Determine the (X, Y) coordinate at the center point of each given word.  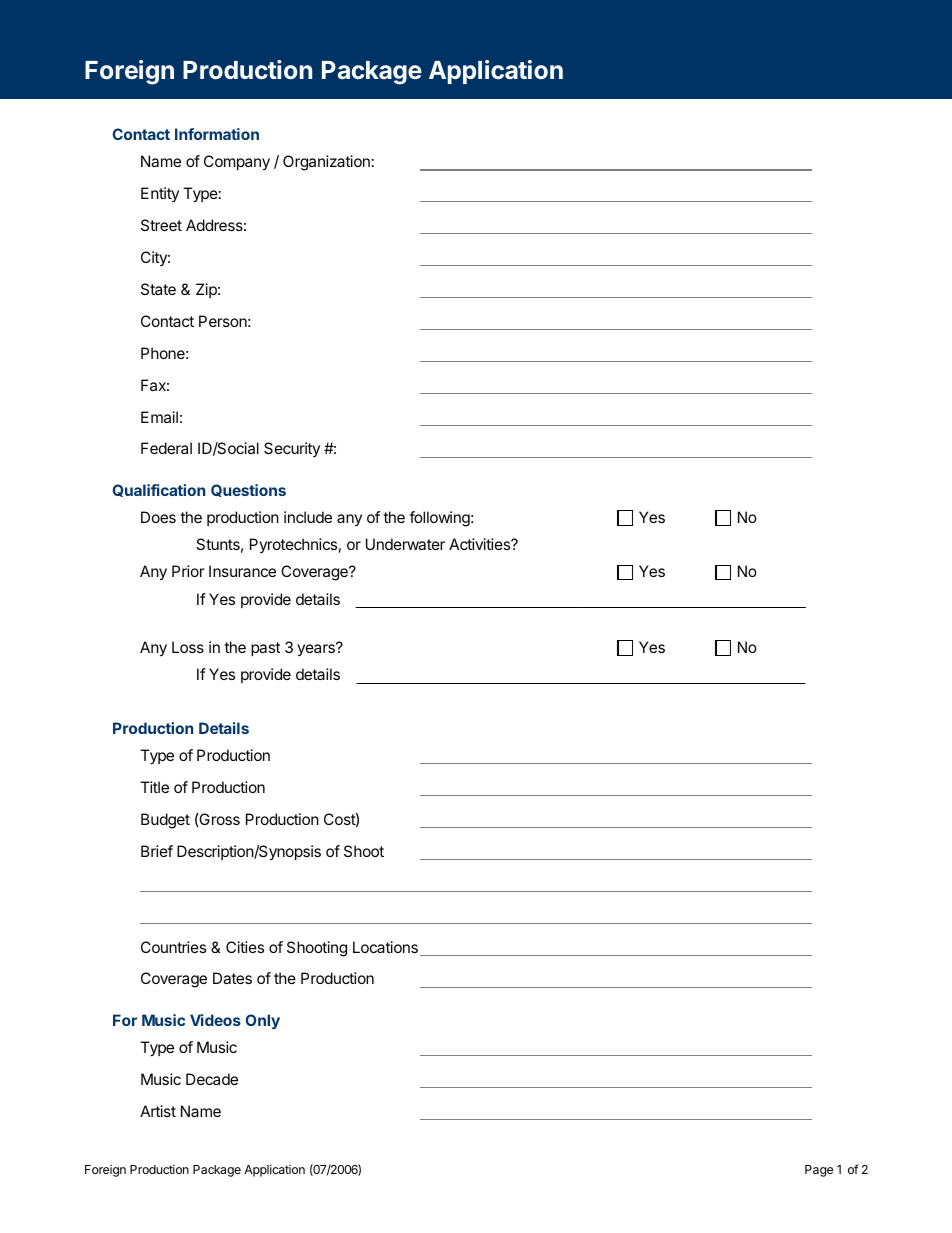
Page (819, 1171)
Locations (385, 947)
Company (237, 163)
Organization (326, 163)
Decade (212, 1079)
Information (217, 134)
